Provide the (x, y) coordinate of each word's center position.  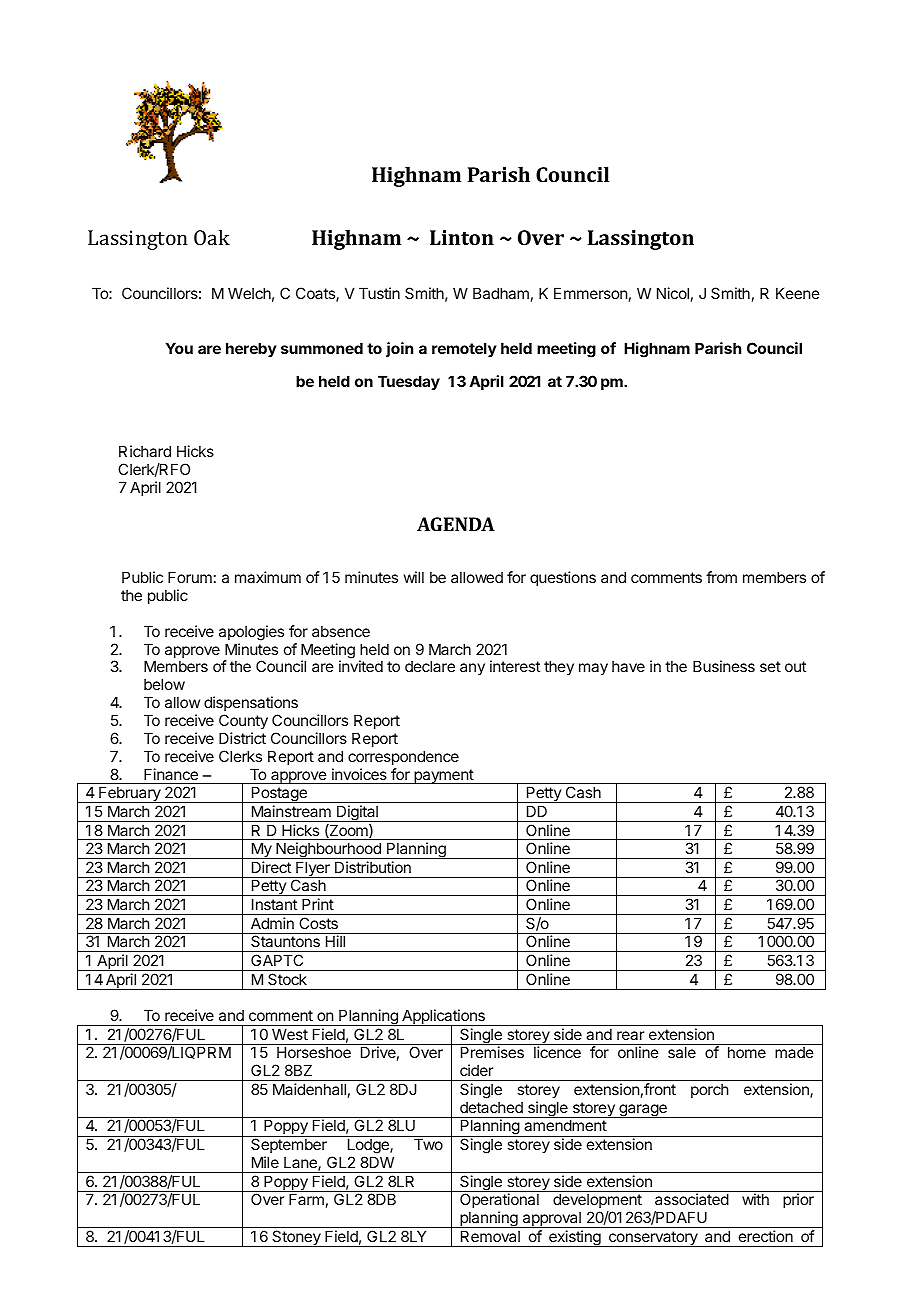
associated (692, 1199)
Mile (265, 1162)
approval (552, 1219)
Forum (190, 577)
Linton (462, 237)
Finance (171, 774)
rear (630, 1035)
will (414, 577)
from (721, 577)
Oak (212, 237)
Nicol (673, 293)
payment (443, 776)
